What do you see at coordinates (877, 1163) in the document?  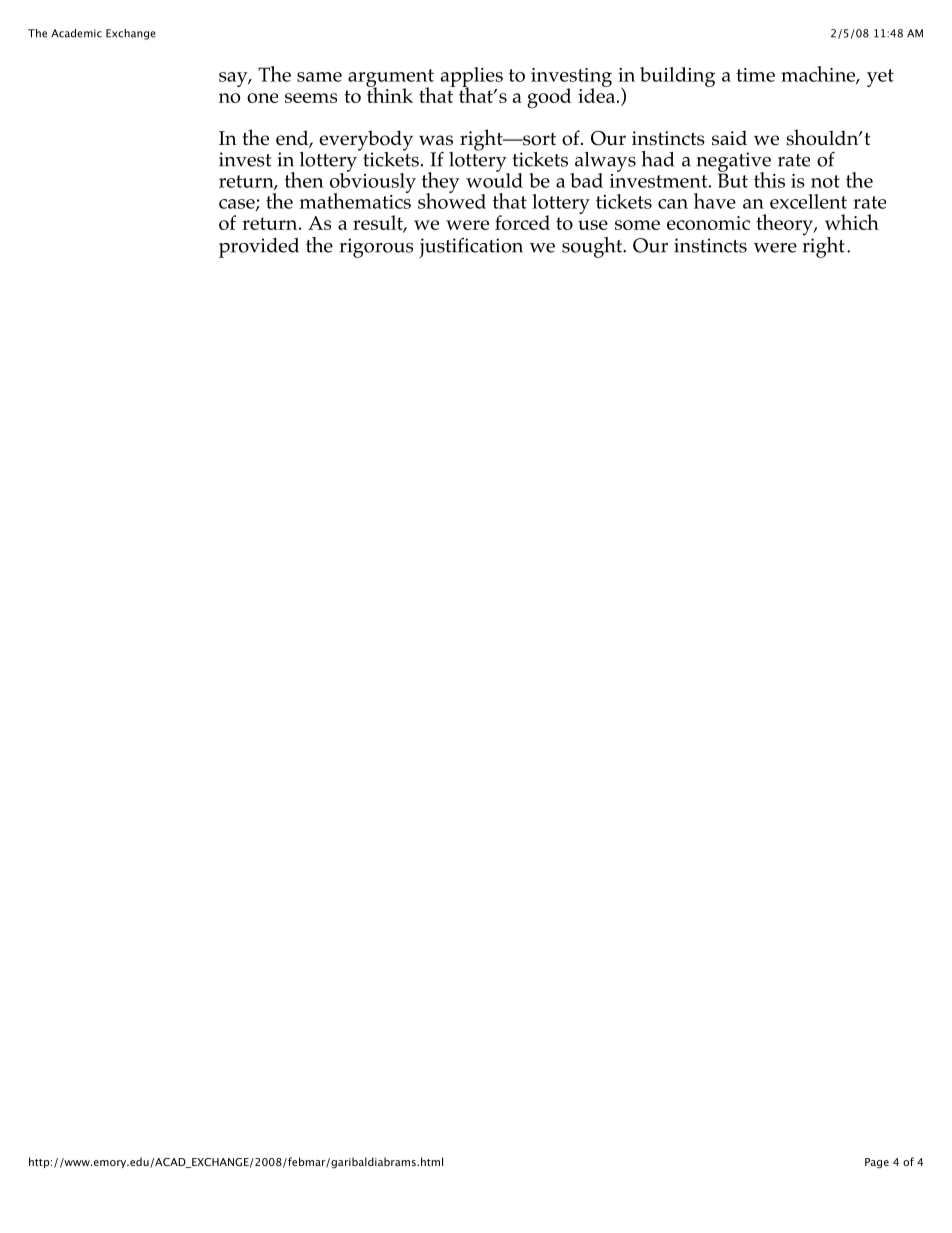 I see `Page` at bounding box center [877, 1163].
